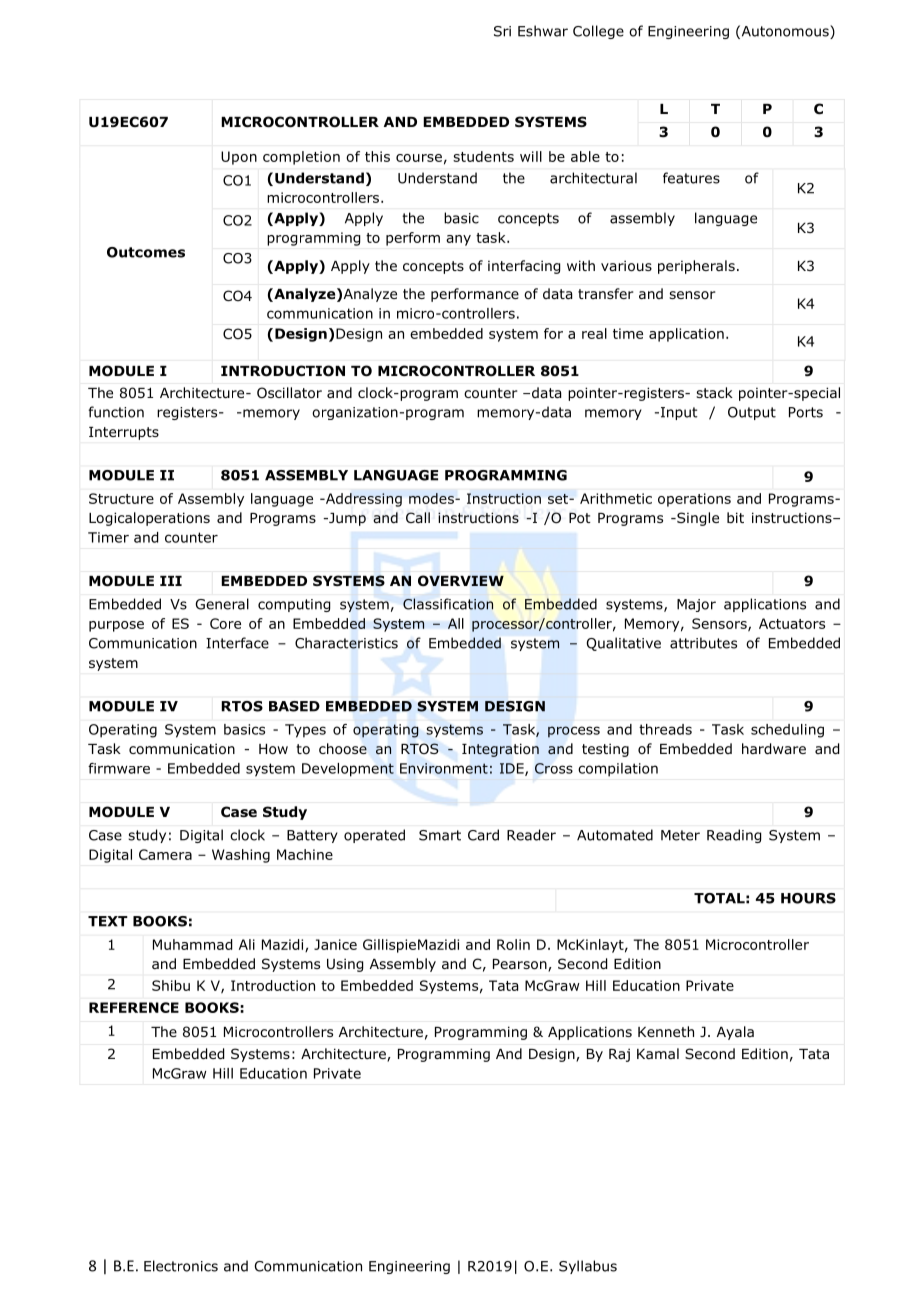 The height and width of the screenshot is (1308, 924). I want to click on Sri, so click(502, 31).
